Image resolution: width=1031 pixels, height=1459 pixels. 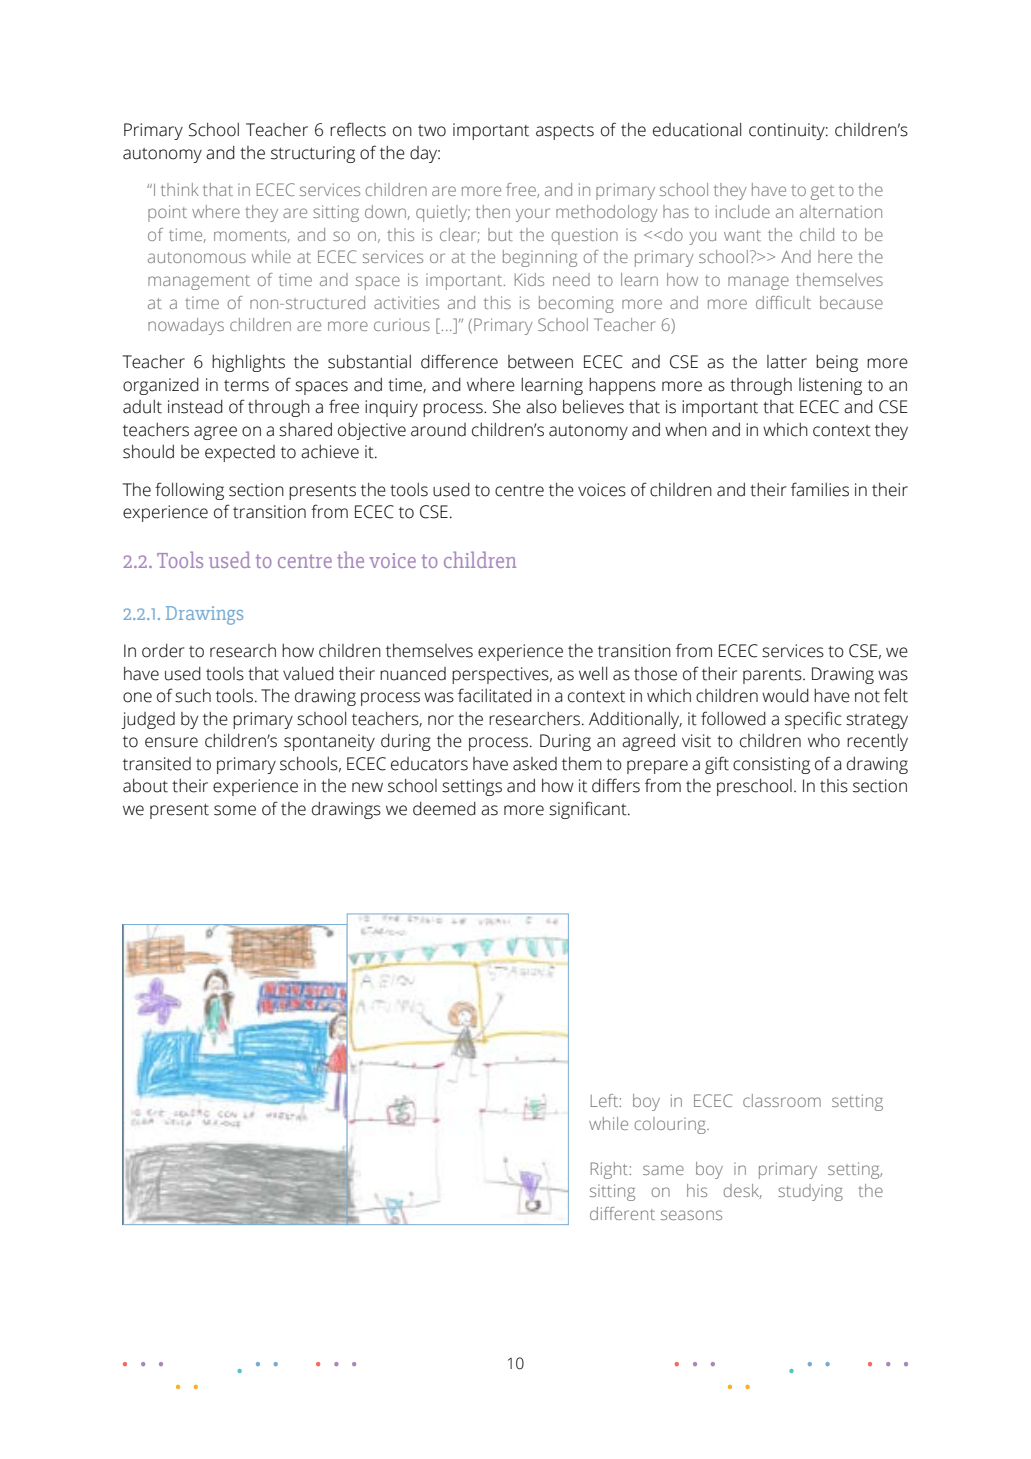 What do you see at coordinates (771, 765) in the document?
I see `consisting` at bounding box center [771, 765].
